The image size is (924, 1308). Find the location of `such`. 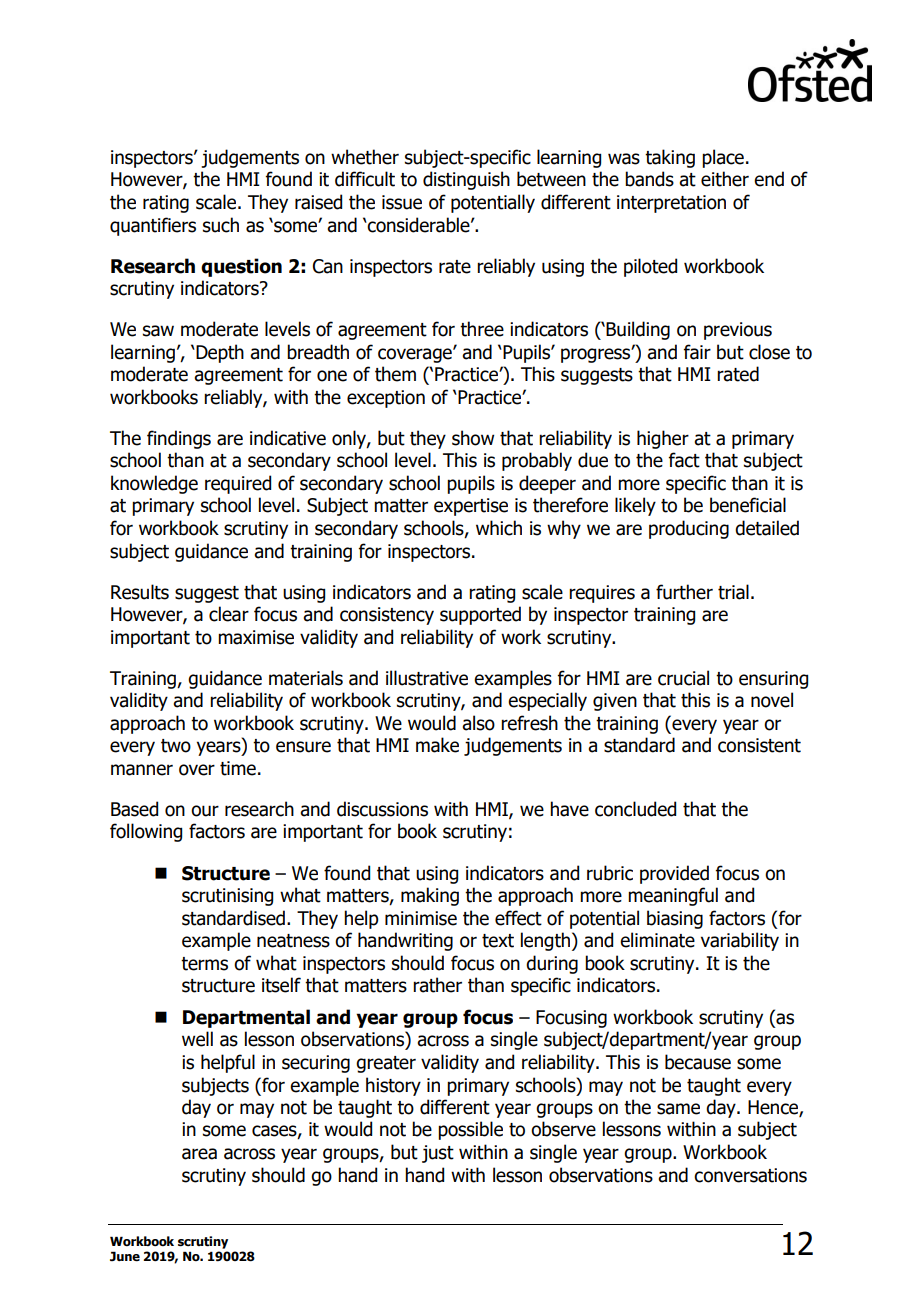

such is located at coordinates (221, 225).
